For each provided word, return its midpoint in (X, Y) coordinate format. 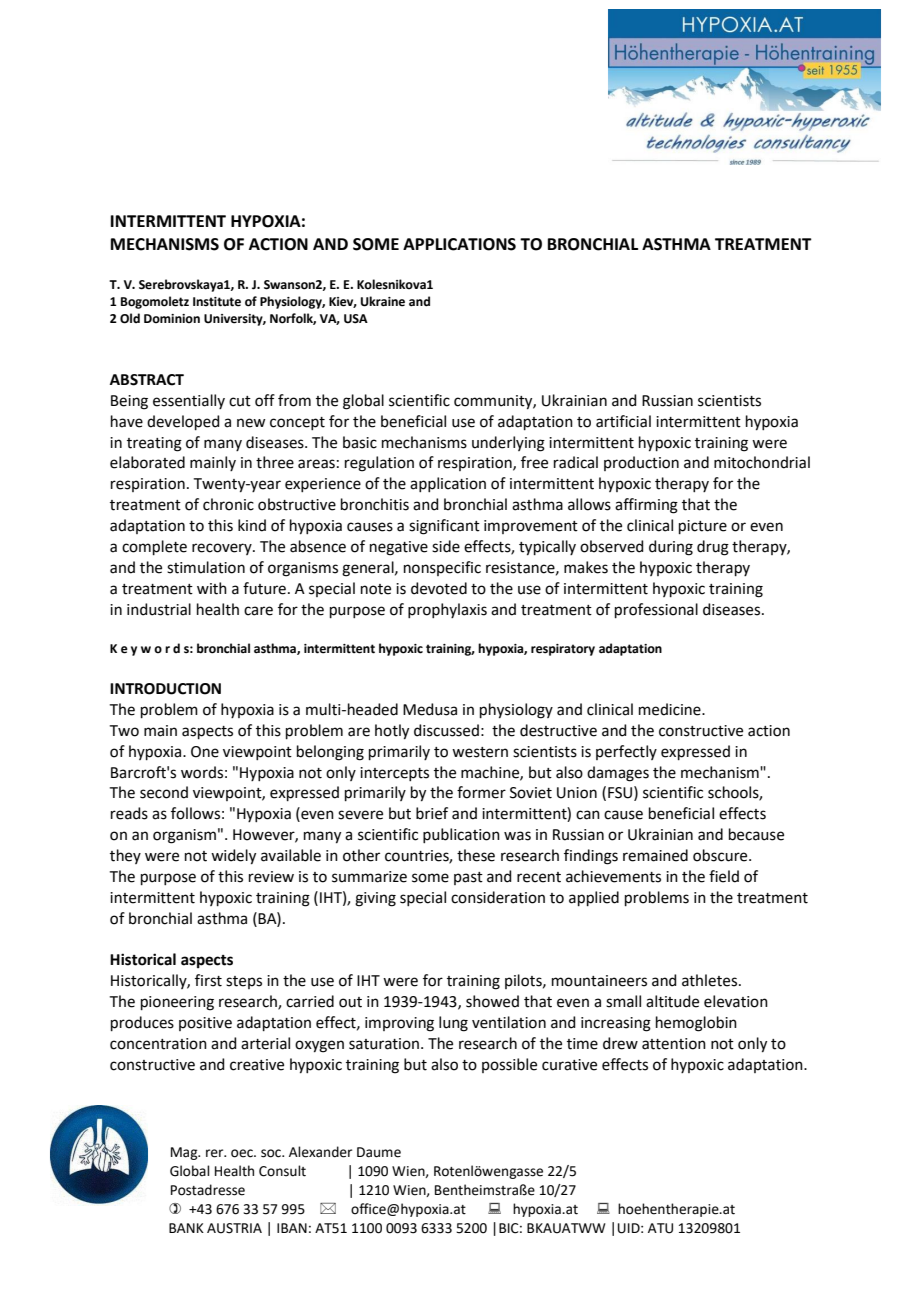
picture (703, 527)
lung (453, 1024)
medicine (671, 709)
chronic (228, 504)
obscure (721, 855)
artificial (623, 421)
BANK (186, 1228)
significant (444, 527)
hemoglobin (696, 1024)
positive (205, 1024)
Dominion (172, 319)
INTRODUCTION (165, 689)
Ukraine (383, 301)
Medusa (430, 709)
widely (233, 857)
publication (461, 835)
